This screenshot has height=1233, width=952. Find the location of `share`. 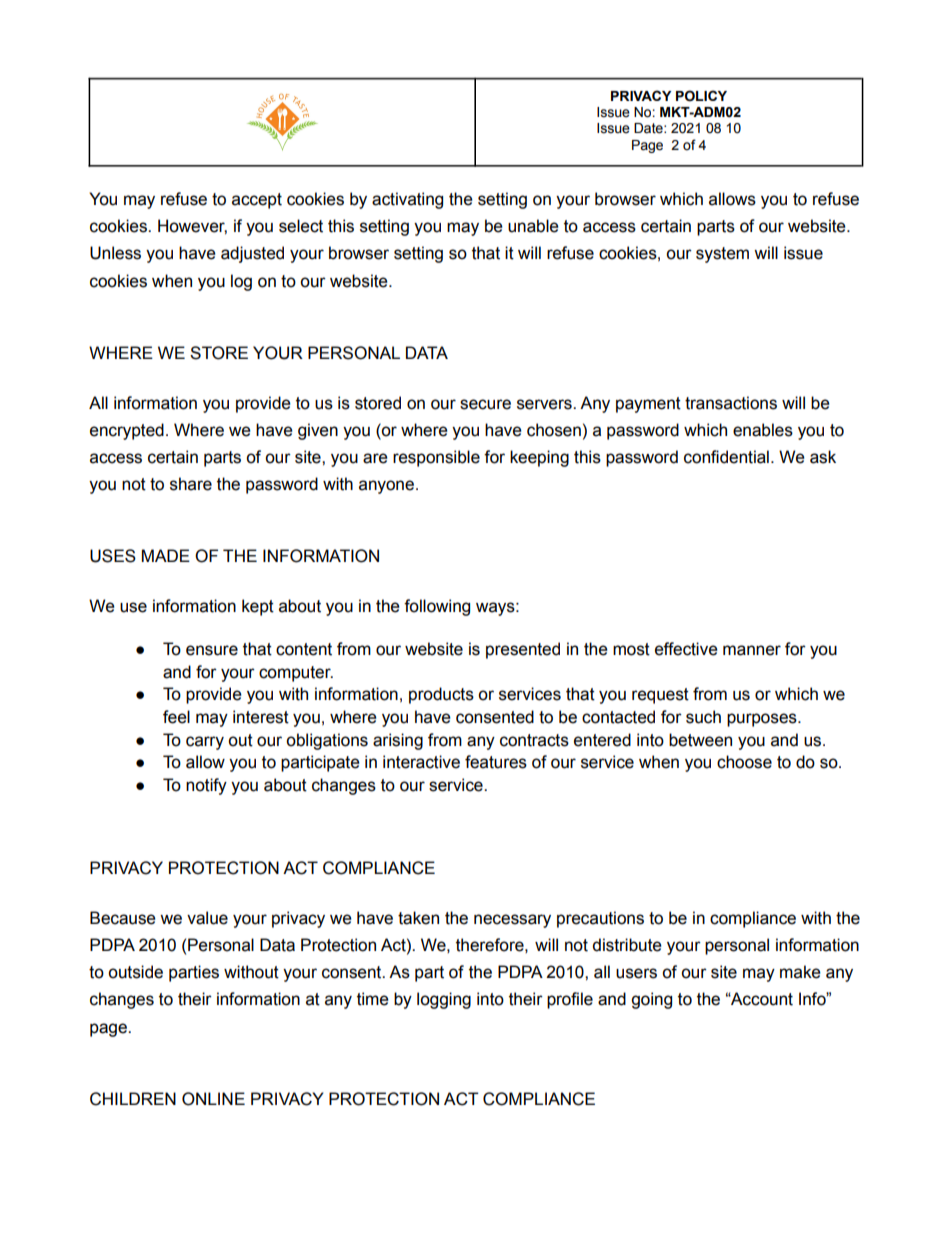

share is located at coordinates (191, 484).
